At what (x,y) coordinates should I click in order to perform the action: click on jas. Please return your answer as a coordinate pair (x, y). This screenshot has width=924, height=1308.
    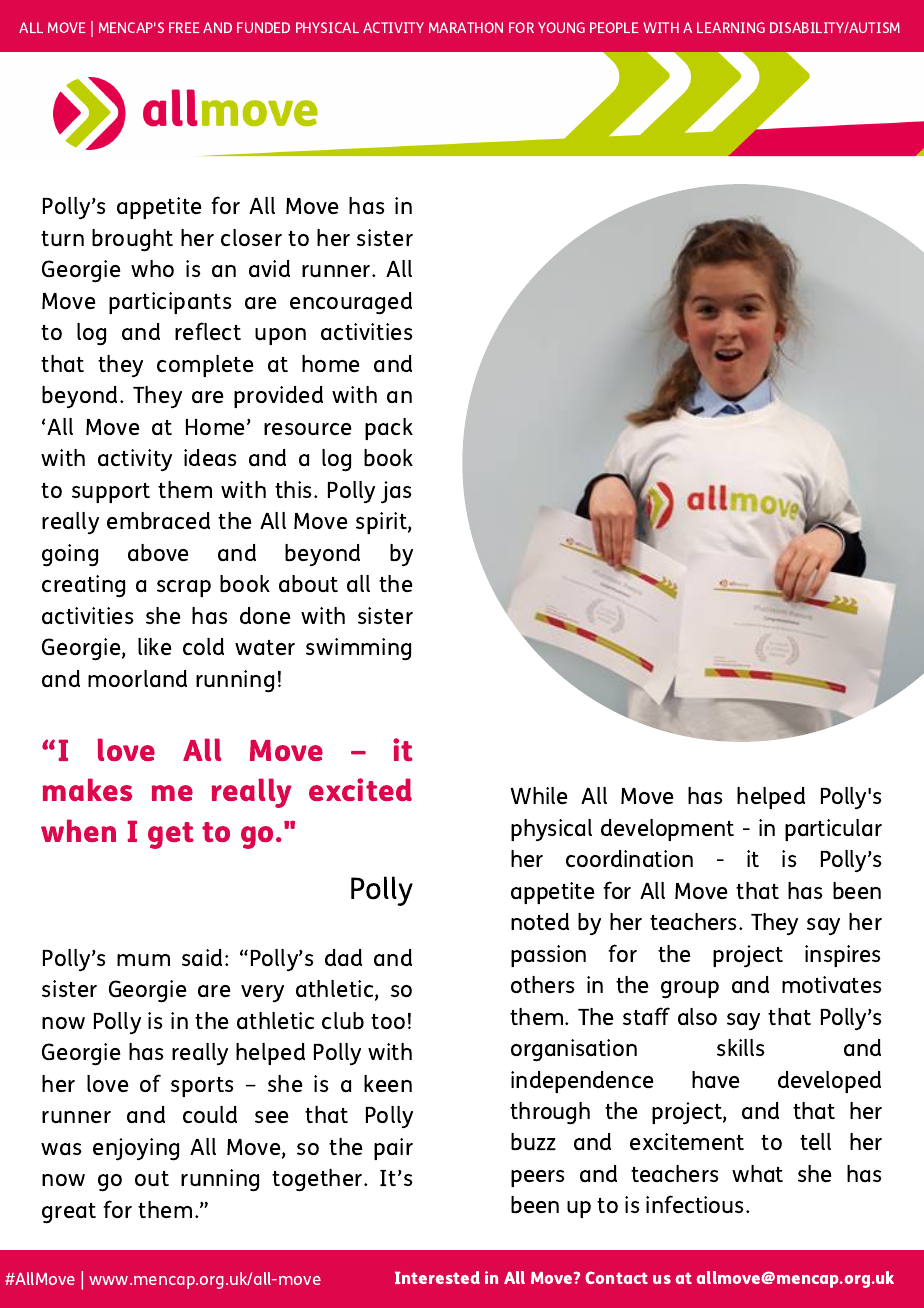
    Looking at the image, I should click on (396, 492).
